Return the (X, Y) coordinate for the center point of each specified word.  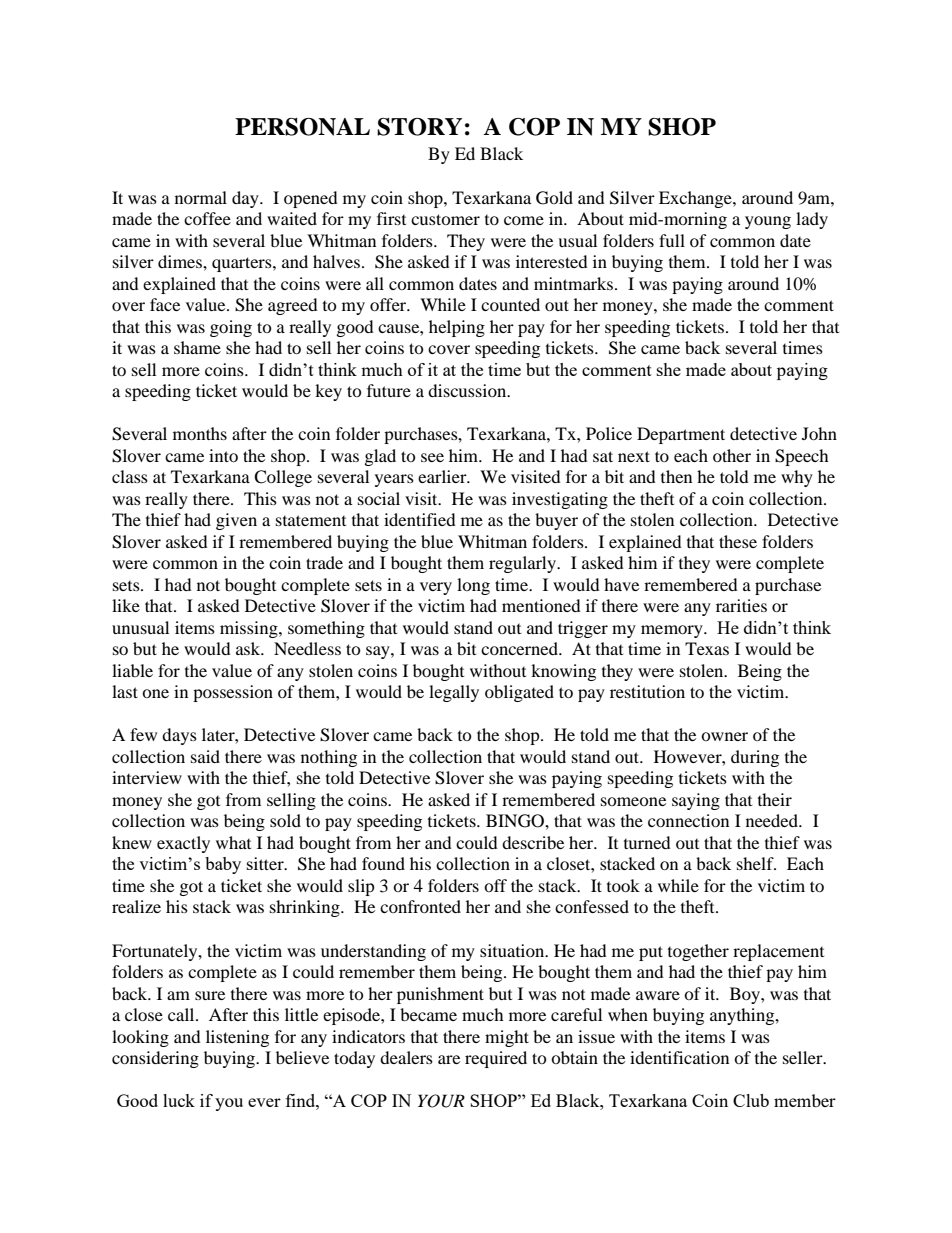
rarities (741, 605)
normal (201, 197)
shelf (756, 863)
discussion (468, 390)
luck (179, 1100)
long (473, 586)
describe (533, 842)
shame (197, 347)
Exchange (696, 199)
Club (751, 1100)
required (496, 1059)
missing (250, 629)
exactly (183, 844)
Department (681, 435)
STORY (419, 127)
